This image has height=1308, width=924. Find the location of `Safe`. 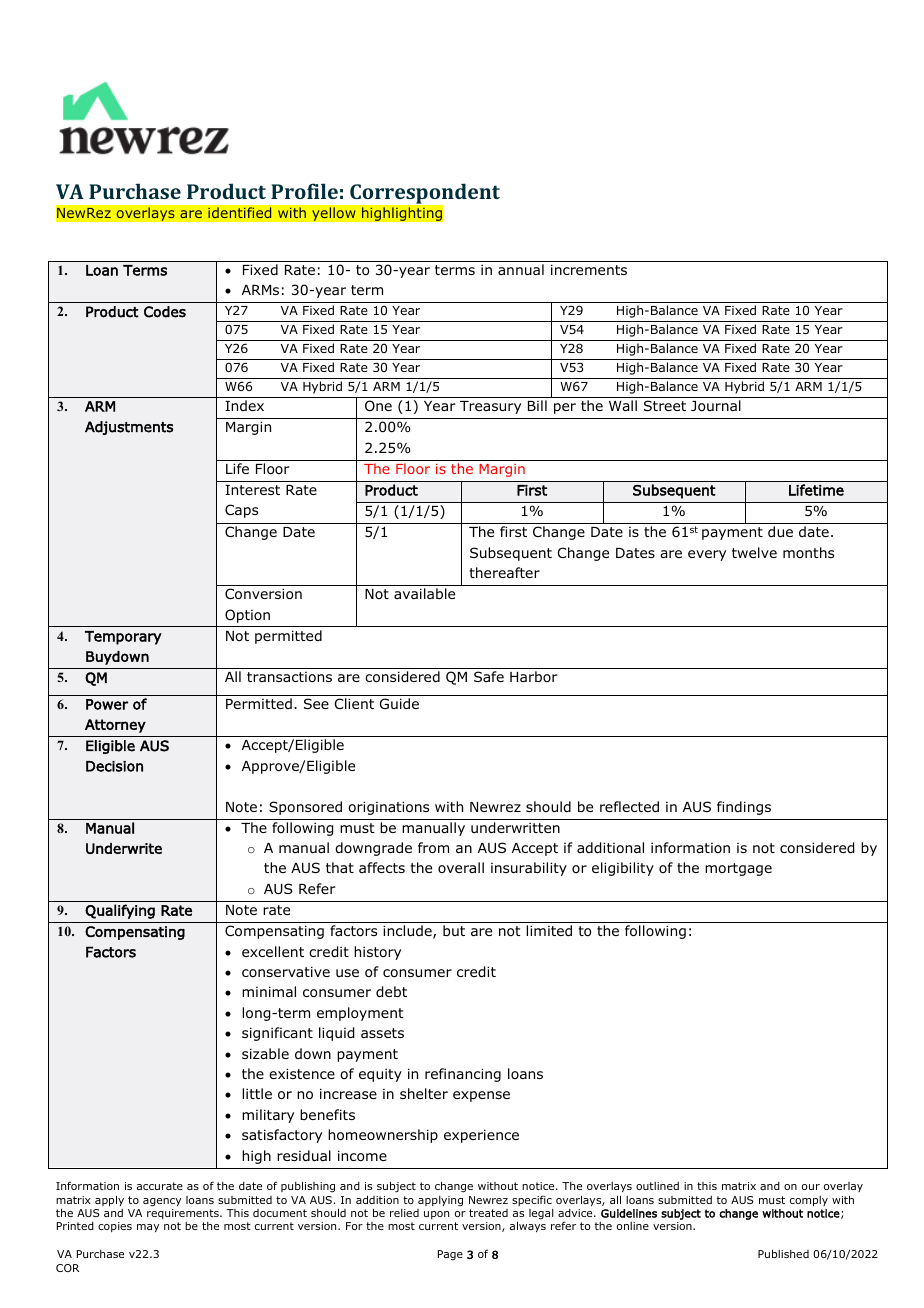

Safe is located at coordinates (489, 676).
